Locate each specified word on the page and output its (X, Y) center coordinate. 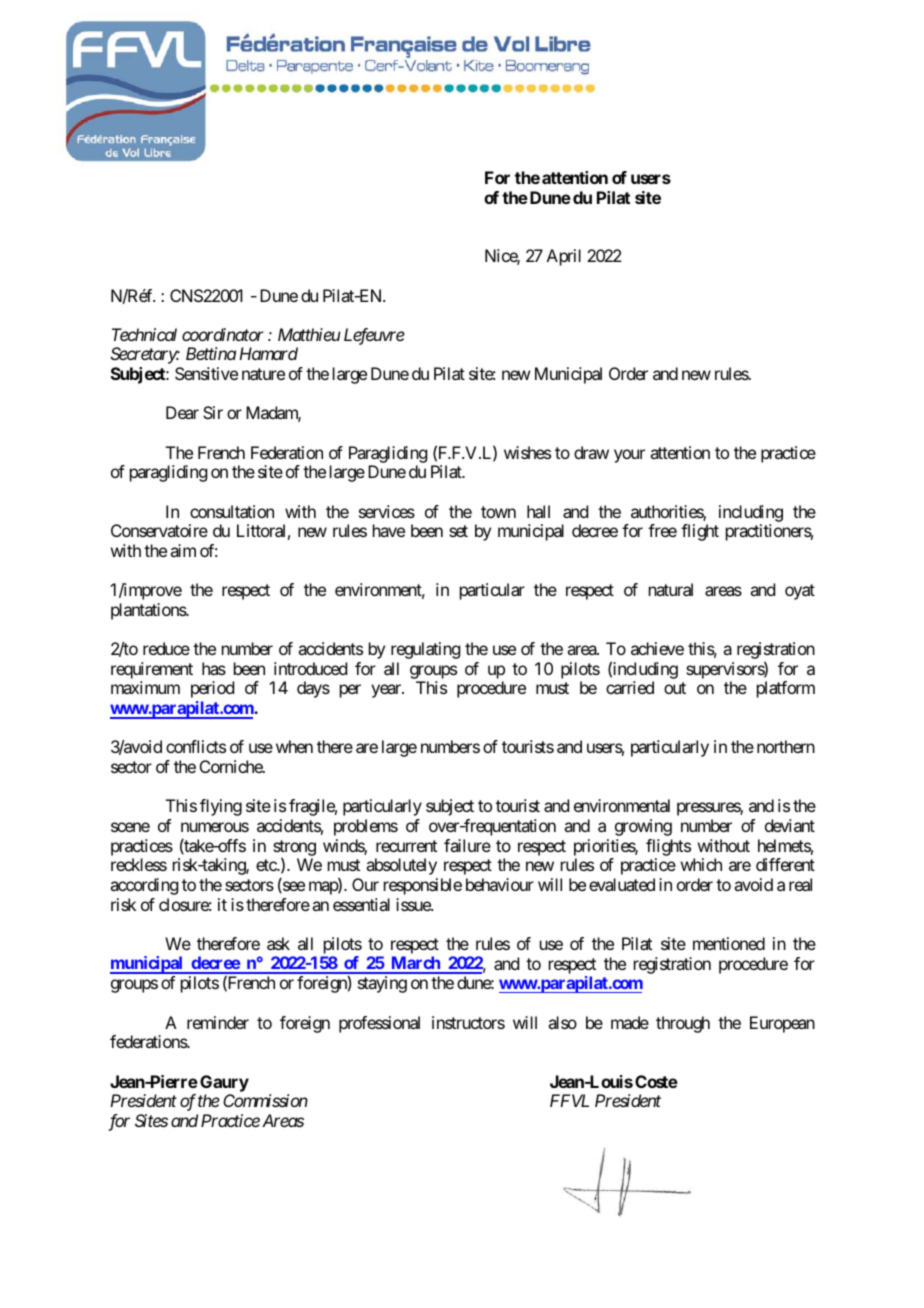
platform (786, 689)
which (701, 864)
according (144, 886)
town (498, 512)
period (212, 689)
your (629, 456)
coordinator (223, 334)
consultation (232, 511)
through (683, 1024)
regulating (425, 650)
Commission (265, 1100)
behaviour (500, 884)
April (564, 257)
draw (591, 452)
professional (379, 1024)
